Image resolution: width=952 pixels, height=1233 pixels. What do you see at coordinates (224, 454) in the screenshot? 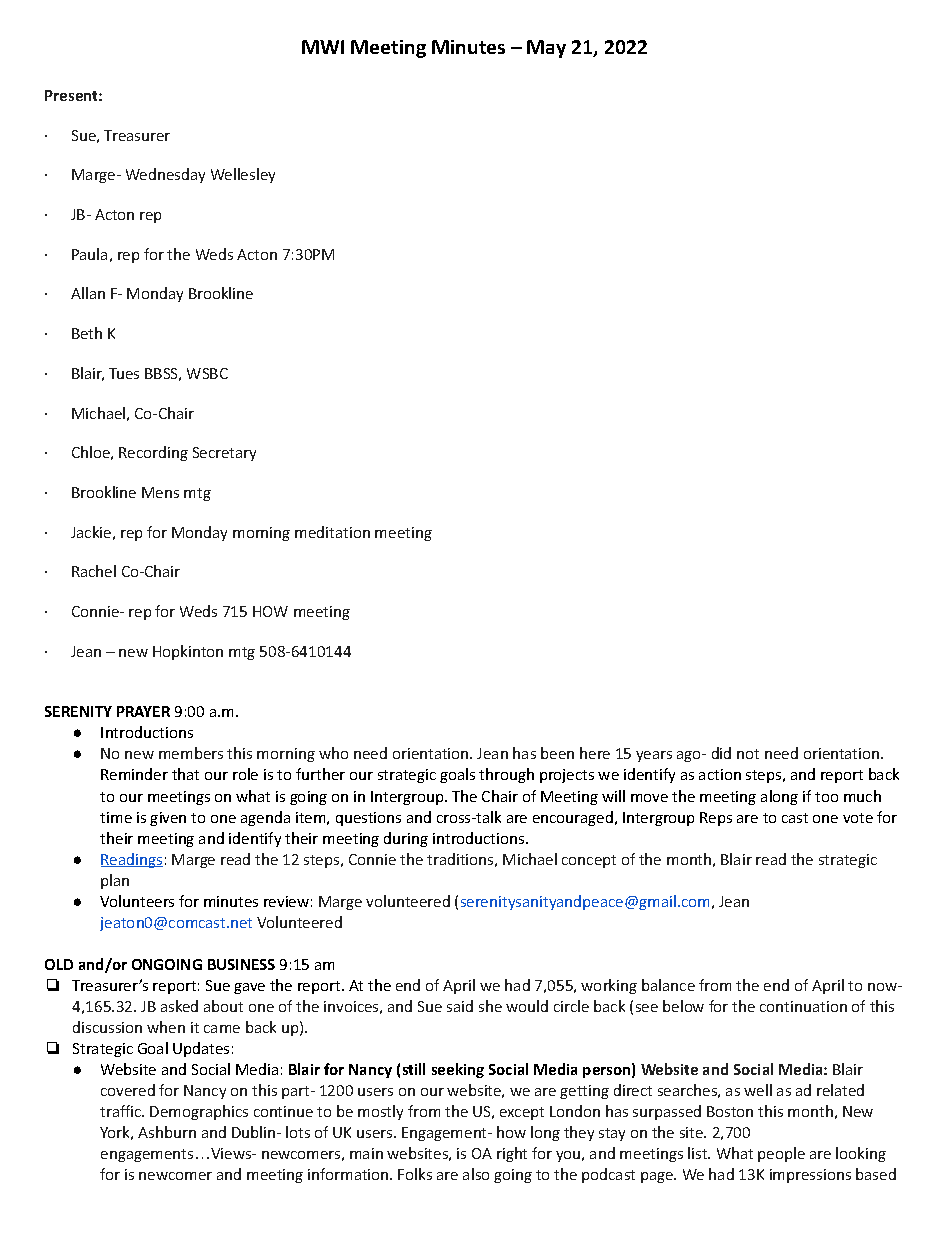
I see `Secretary` at bounding box center [224, 454].
